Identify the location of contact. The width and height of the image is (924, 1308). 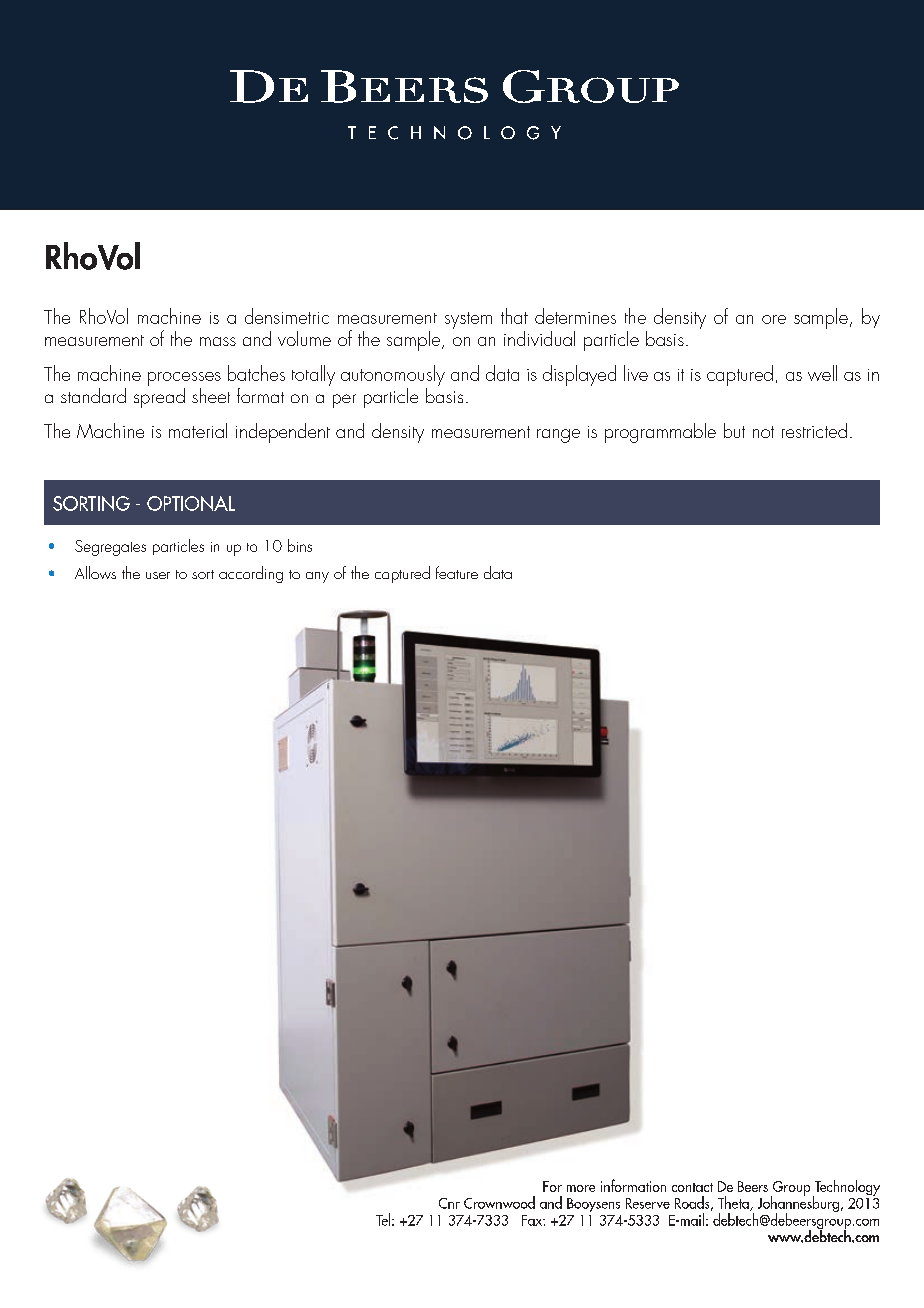
(692, 1187).
